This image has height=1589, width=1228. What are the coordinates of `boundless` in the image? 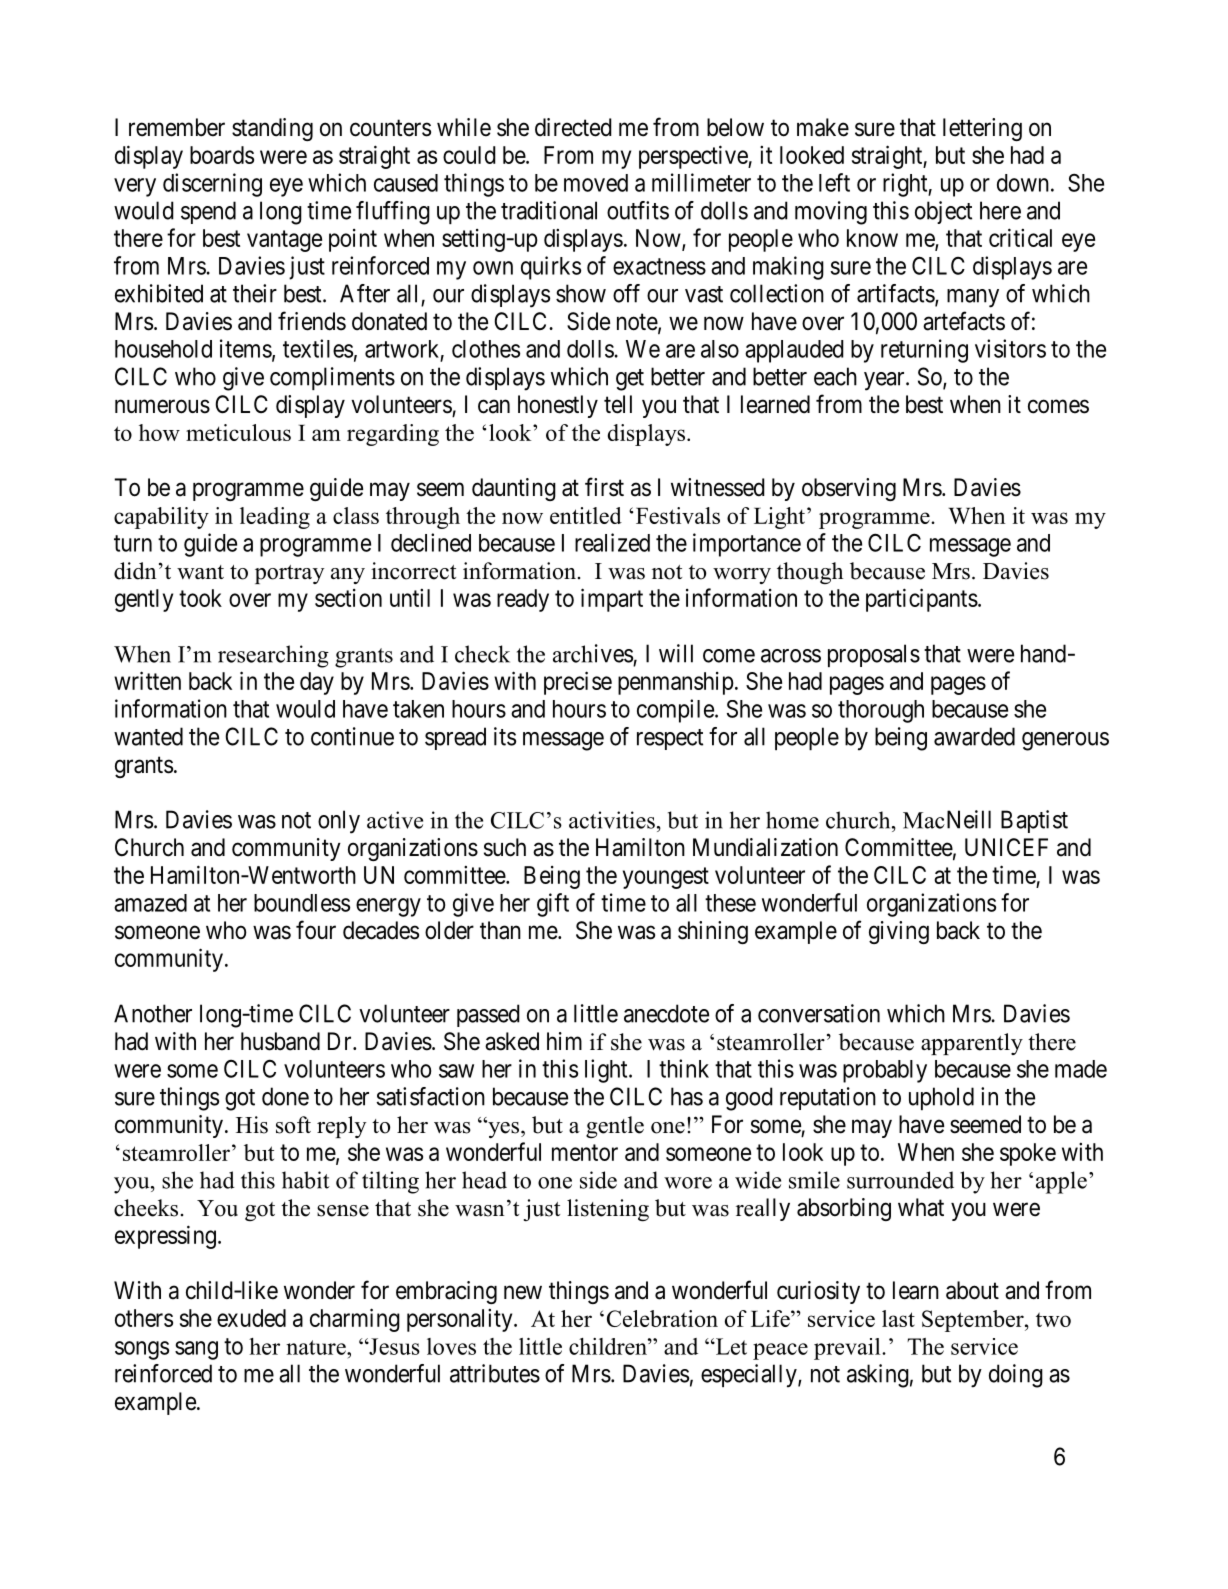 It's located at (302, 903).
